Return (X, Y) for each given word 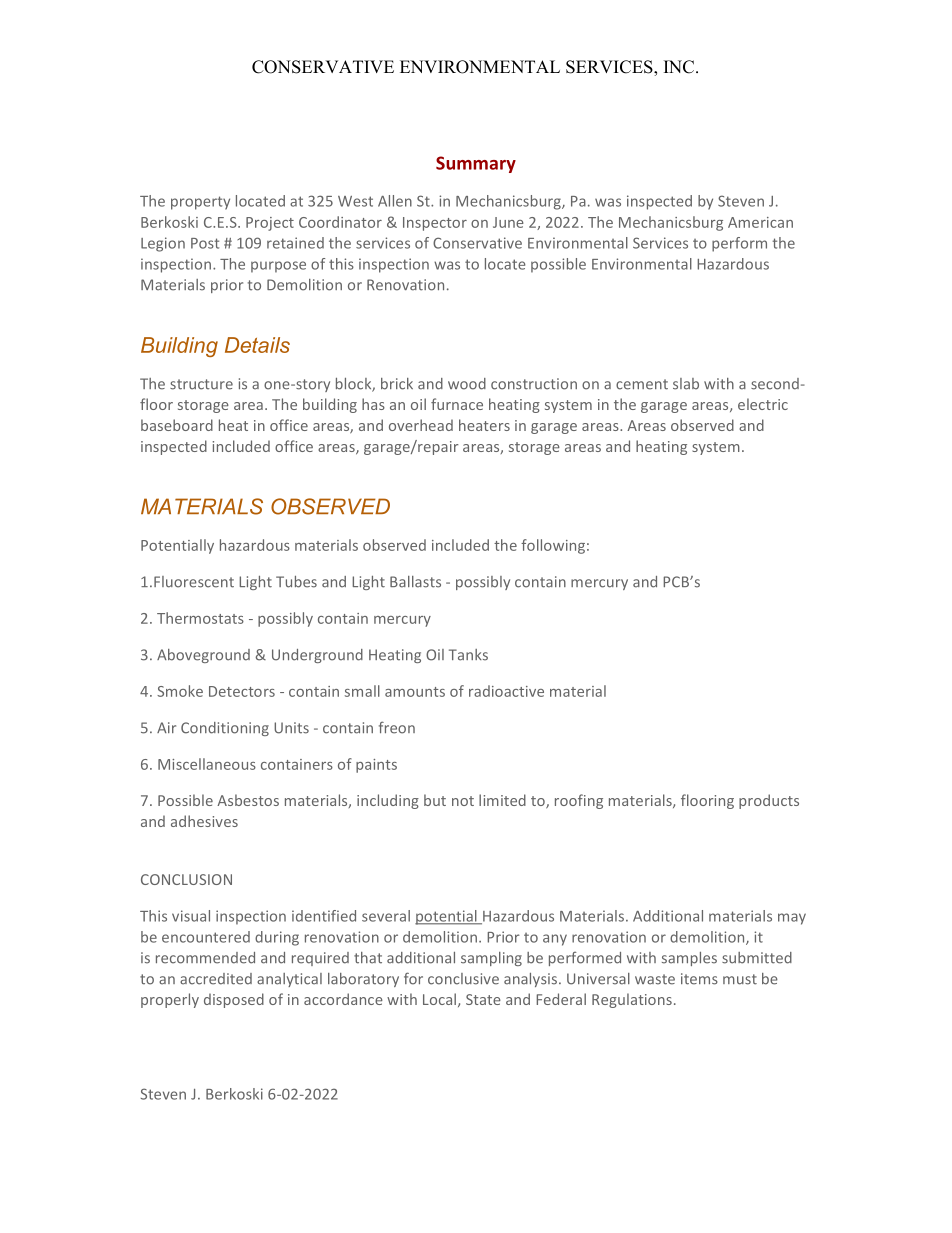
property (200, 203)
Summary (476, 164)
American (760, 222)
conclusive (463, 979)
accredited (216, 979)
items (699, 979)
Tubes (296, 582)
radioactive (506, 691)
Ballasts (415, 582)
